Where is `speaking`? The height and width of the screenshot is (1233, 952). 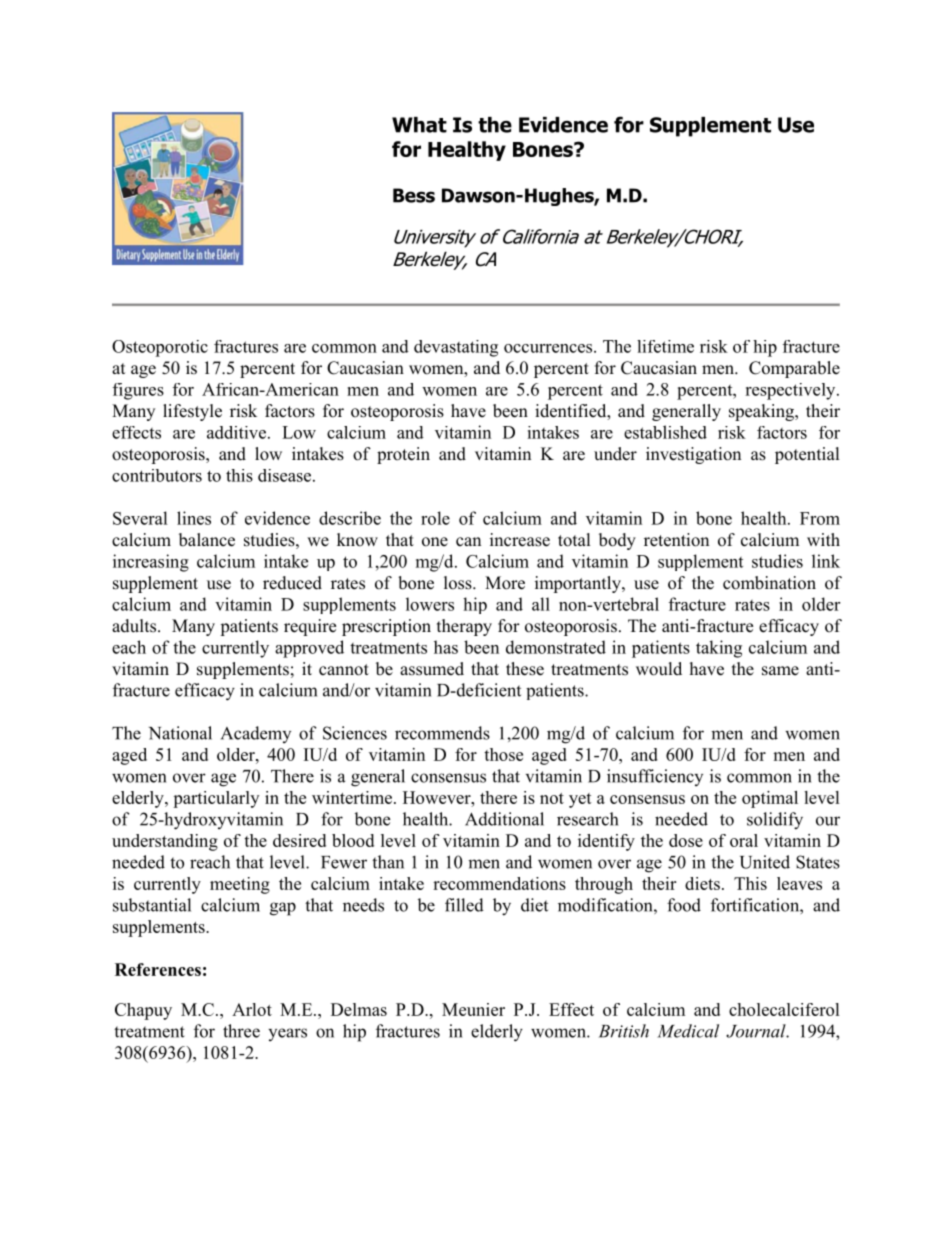 speaking is located at coordinates (762, 412).
